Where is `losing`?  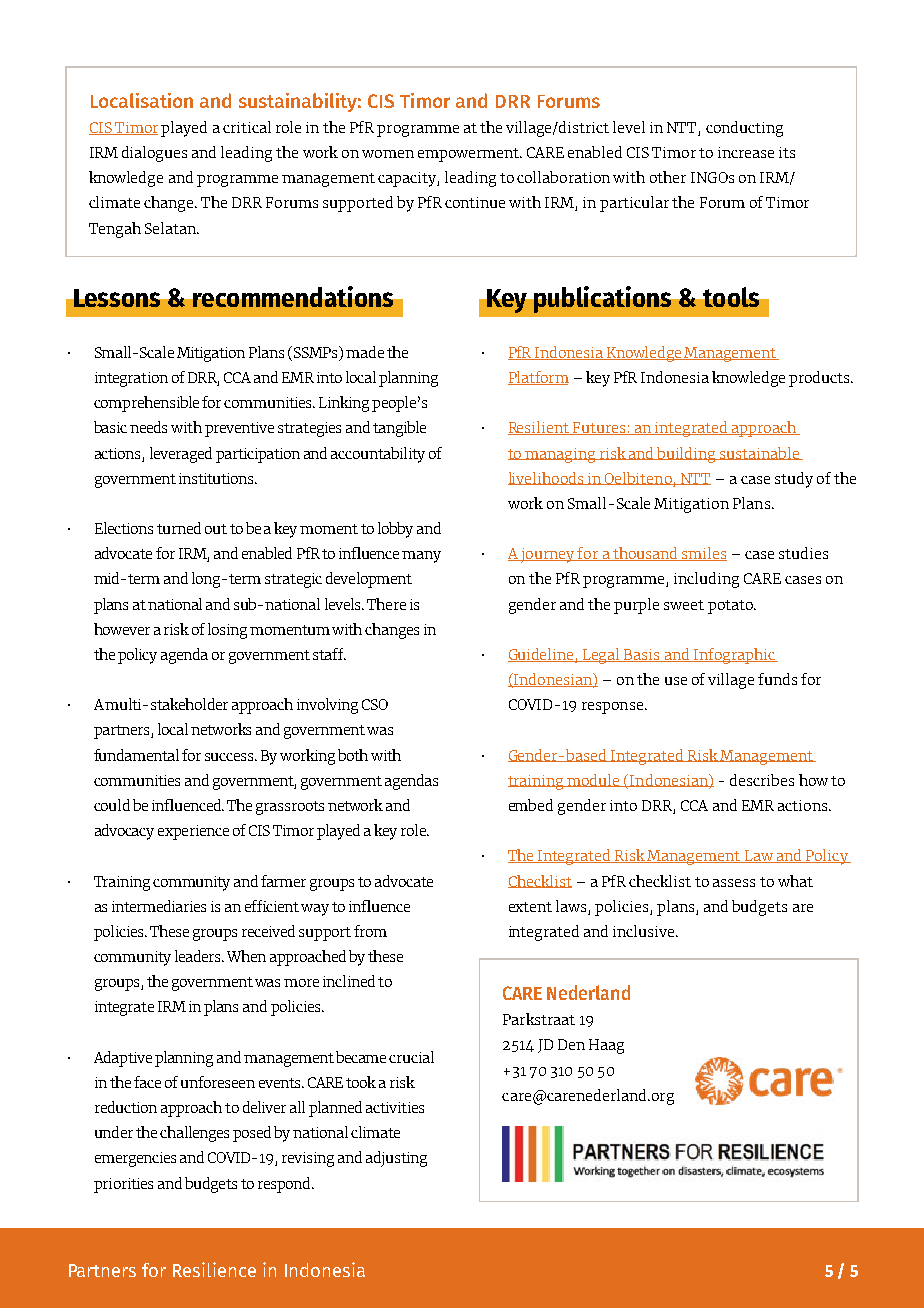
losing is located at coordinates (227, 631).
